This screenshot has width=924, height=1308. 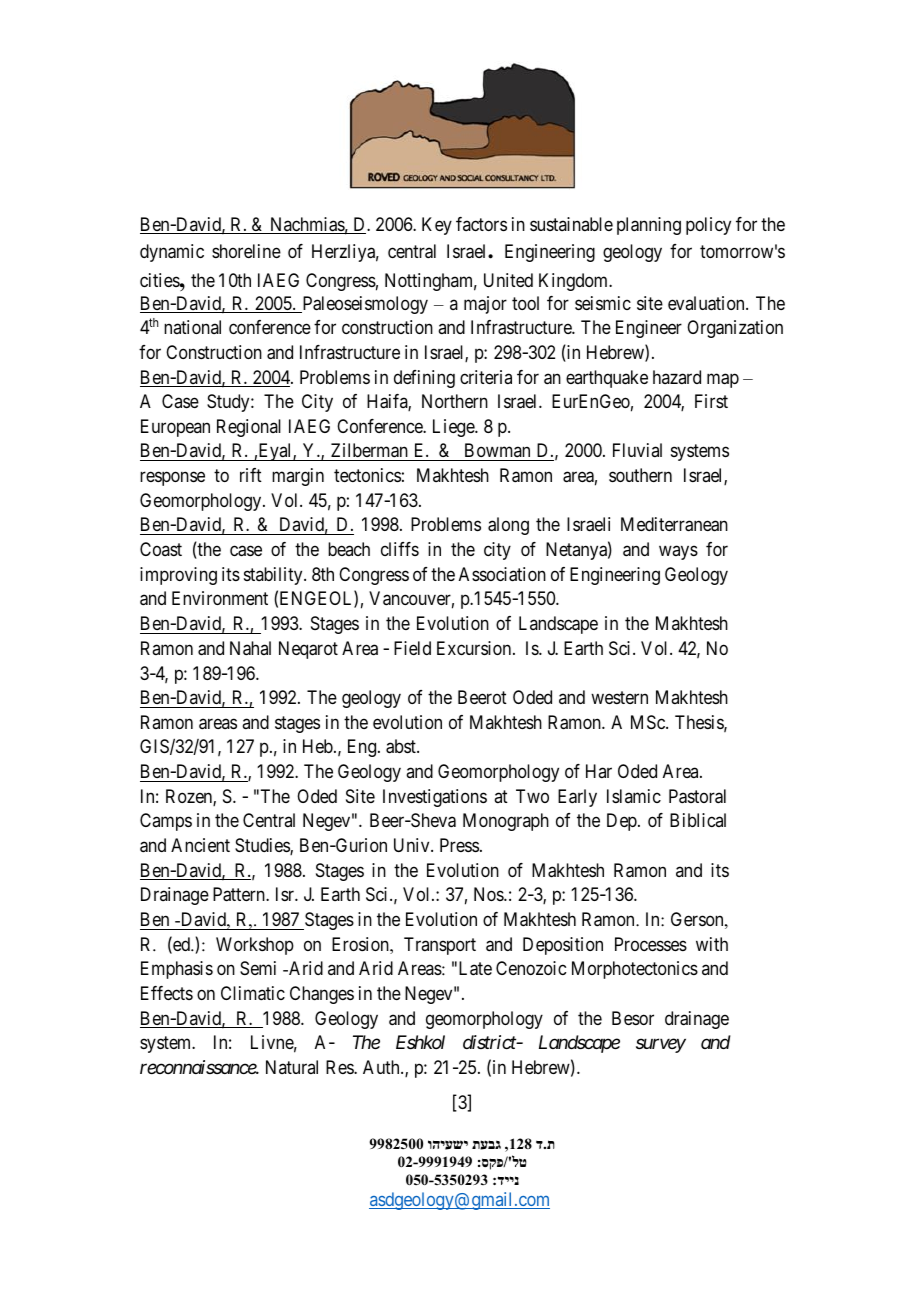 What do you see at coordinates (649, 226) in the screenshot?
I see `planning` at bounding box center [649, 226].
